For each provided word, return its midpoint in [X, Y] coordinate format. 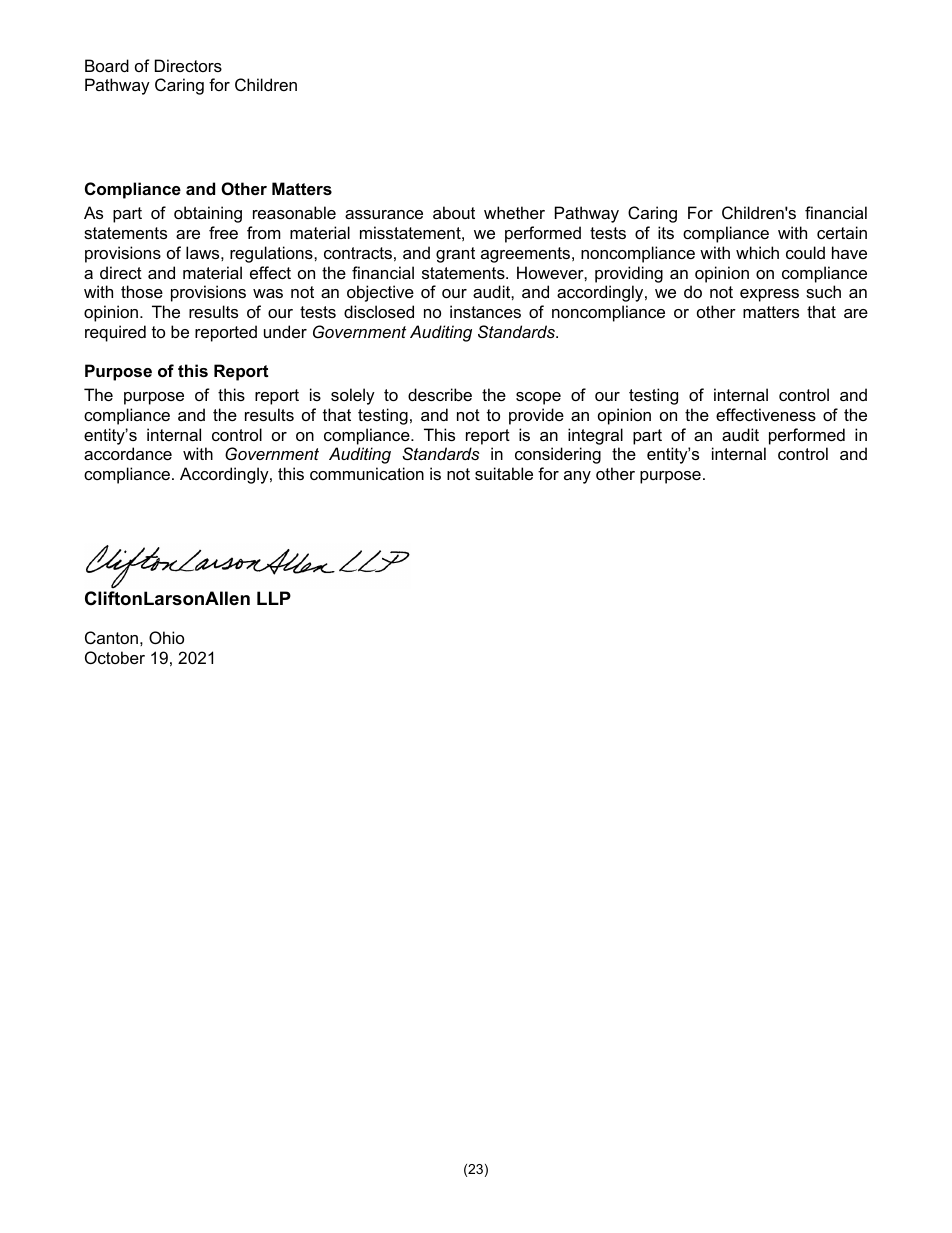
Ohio [166, 637]
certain [842, 232]
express [769, 295]
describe [440, 394]
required [115, 333]
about [454, 212]
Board [107, 65]
